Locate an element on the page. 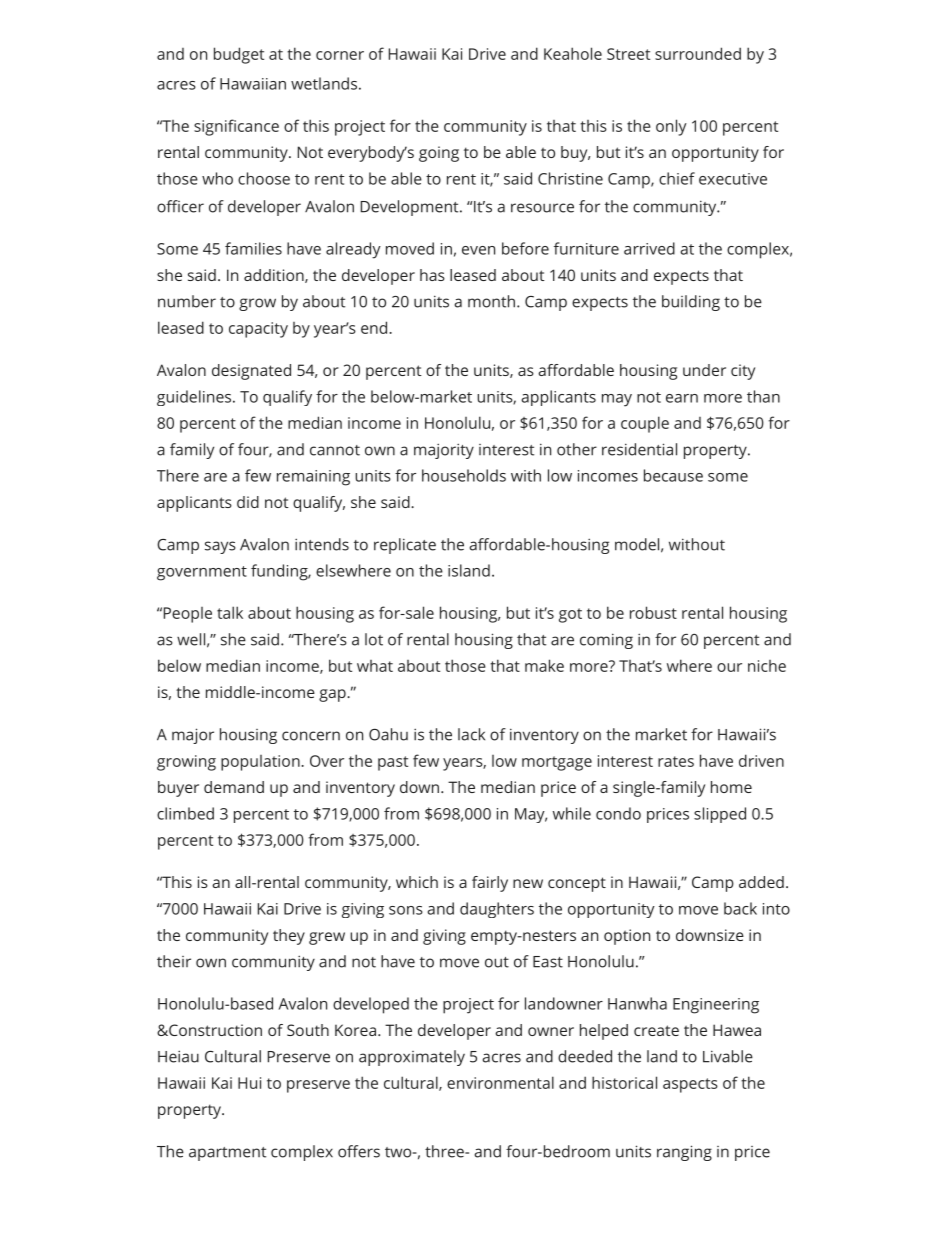  slipped is located at coordinates (720, 815).
